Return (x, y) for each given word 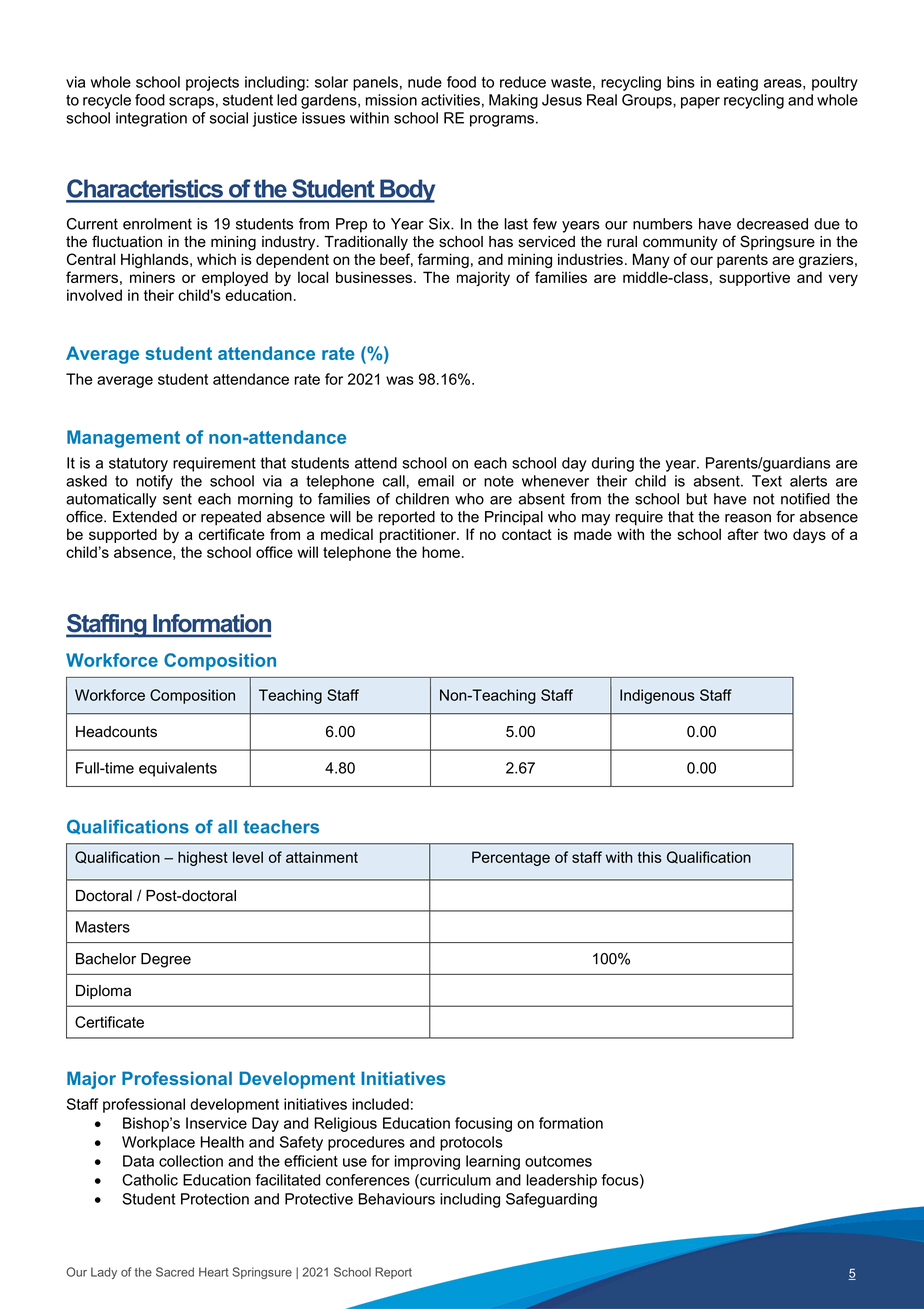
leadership (562, 1181)
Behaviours (397, 1199)
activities (450, 100)
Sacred (175, 1272)
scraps (191, 103)
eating (737, 83)
